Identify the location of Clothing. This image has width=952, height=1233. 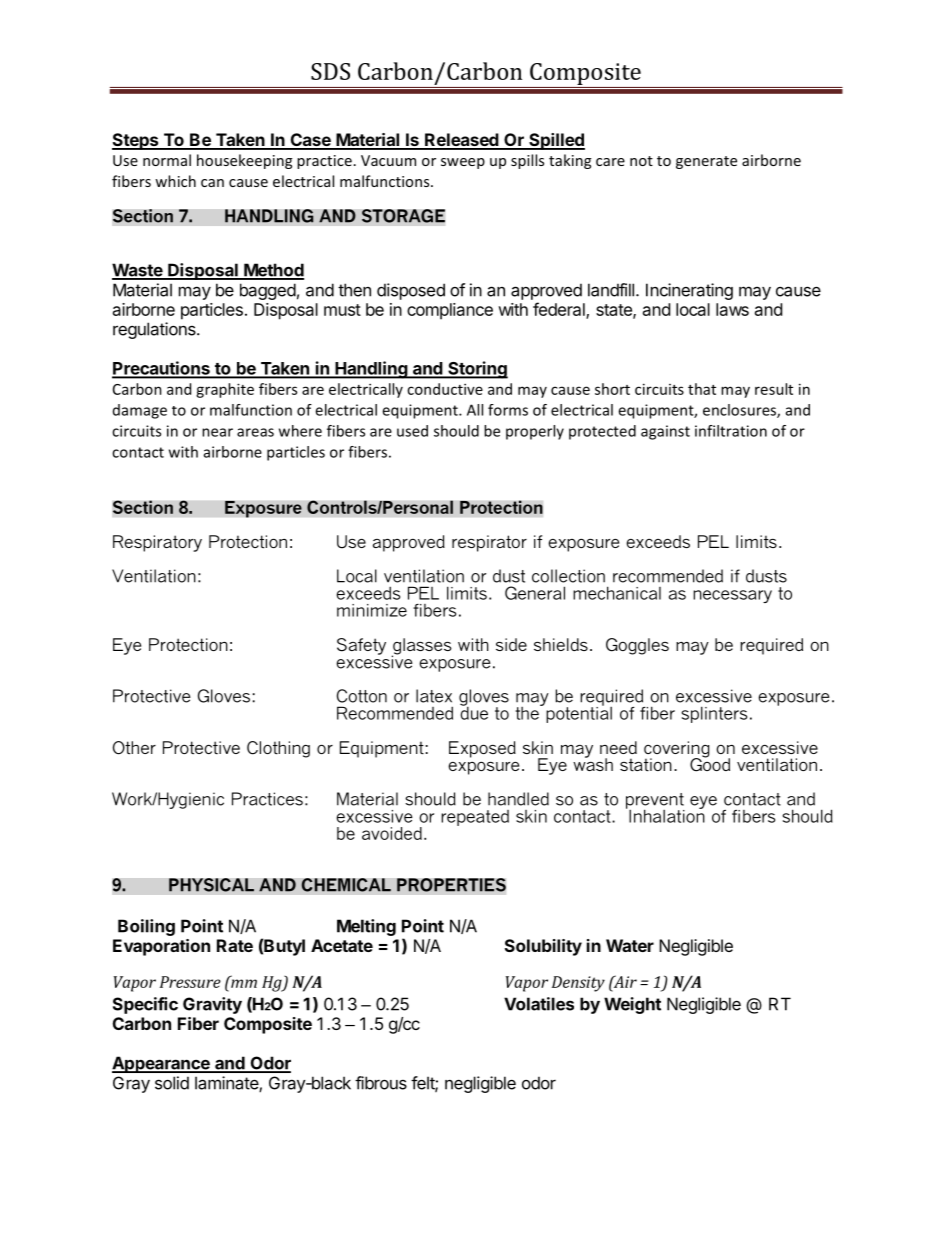
(278, 749).
